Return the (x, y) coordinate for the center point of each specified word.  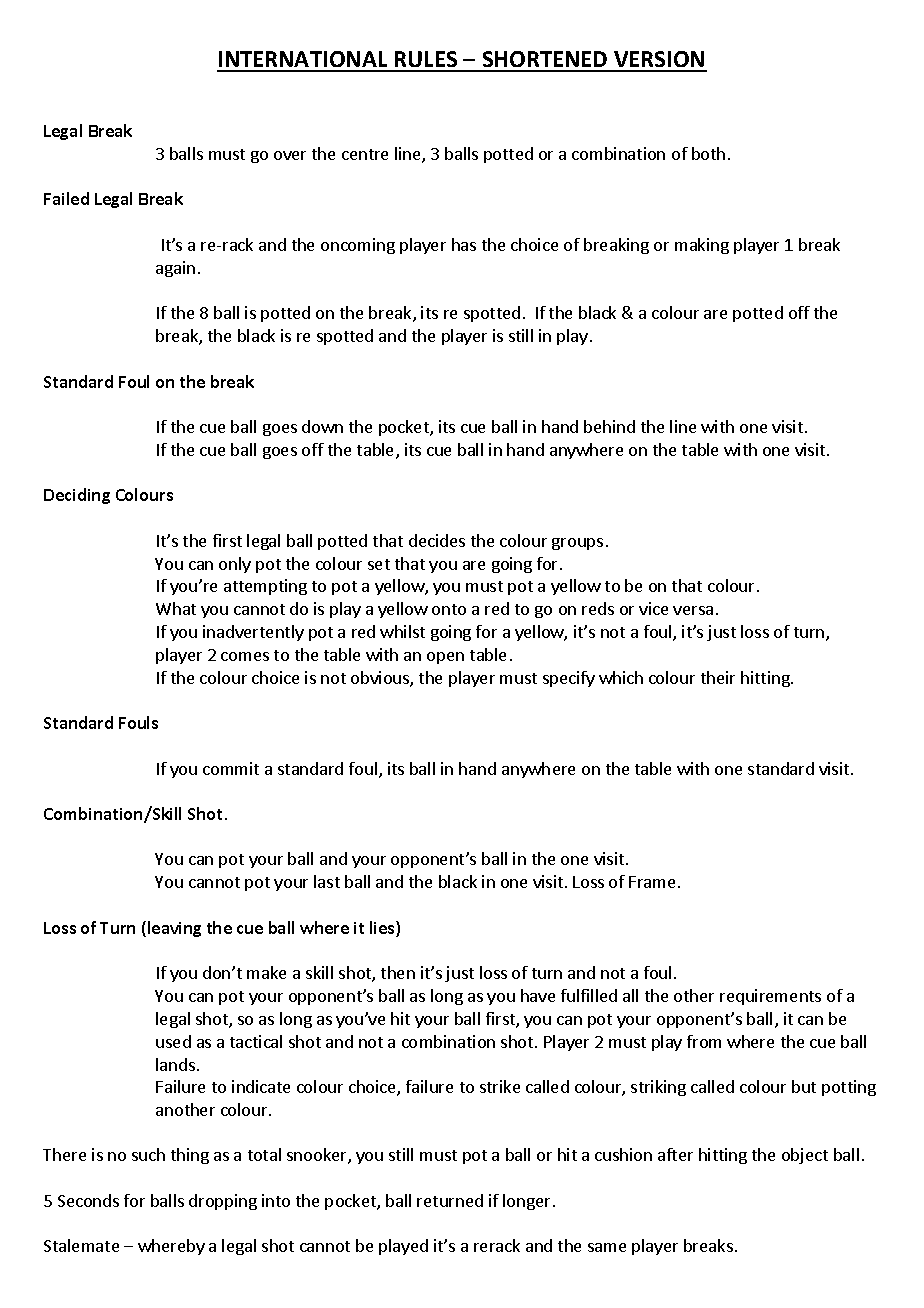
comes (245, 656)
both (708, 153)
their (718, 677)
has (464, 244)
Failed (66, 198)
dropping (223, 1202)
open (445, 658)
